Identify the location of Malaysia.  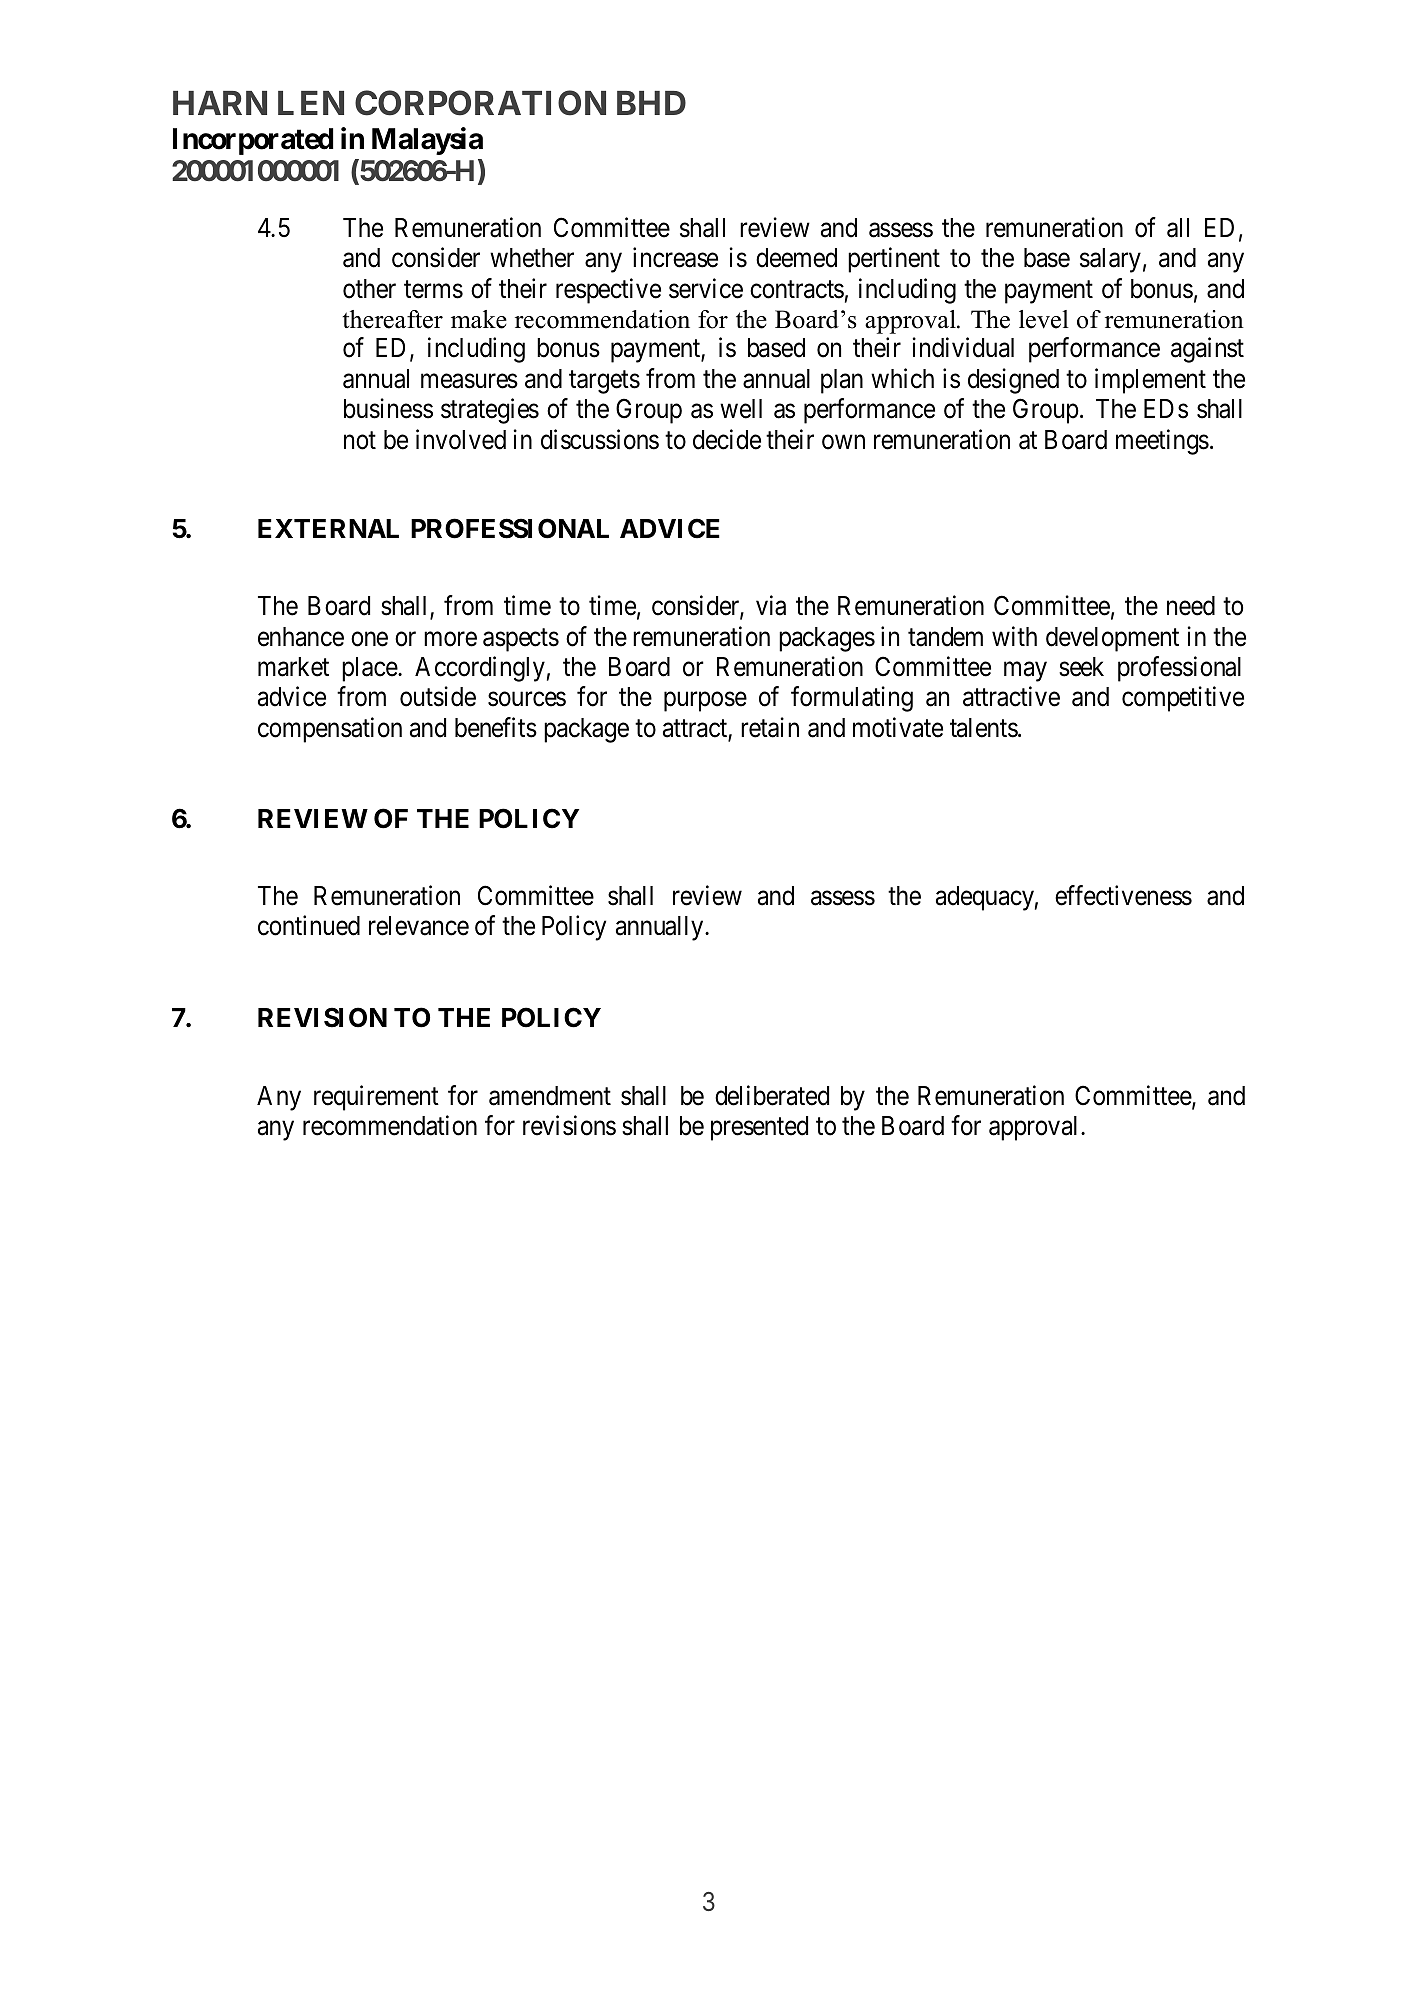
(427, 141).
